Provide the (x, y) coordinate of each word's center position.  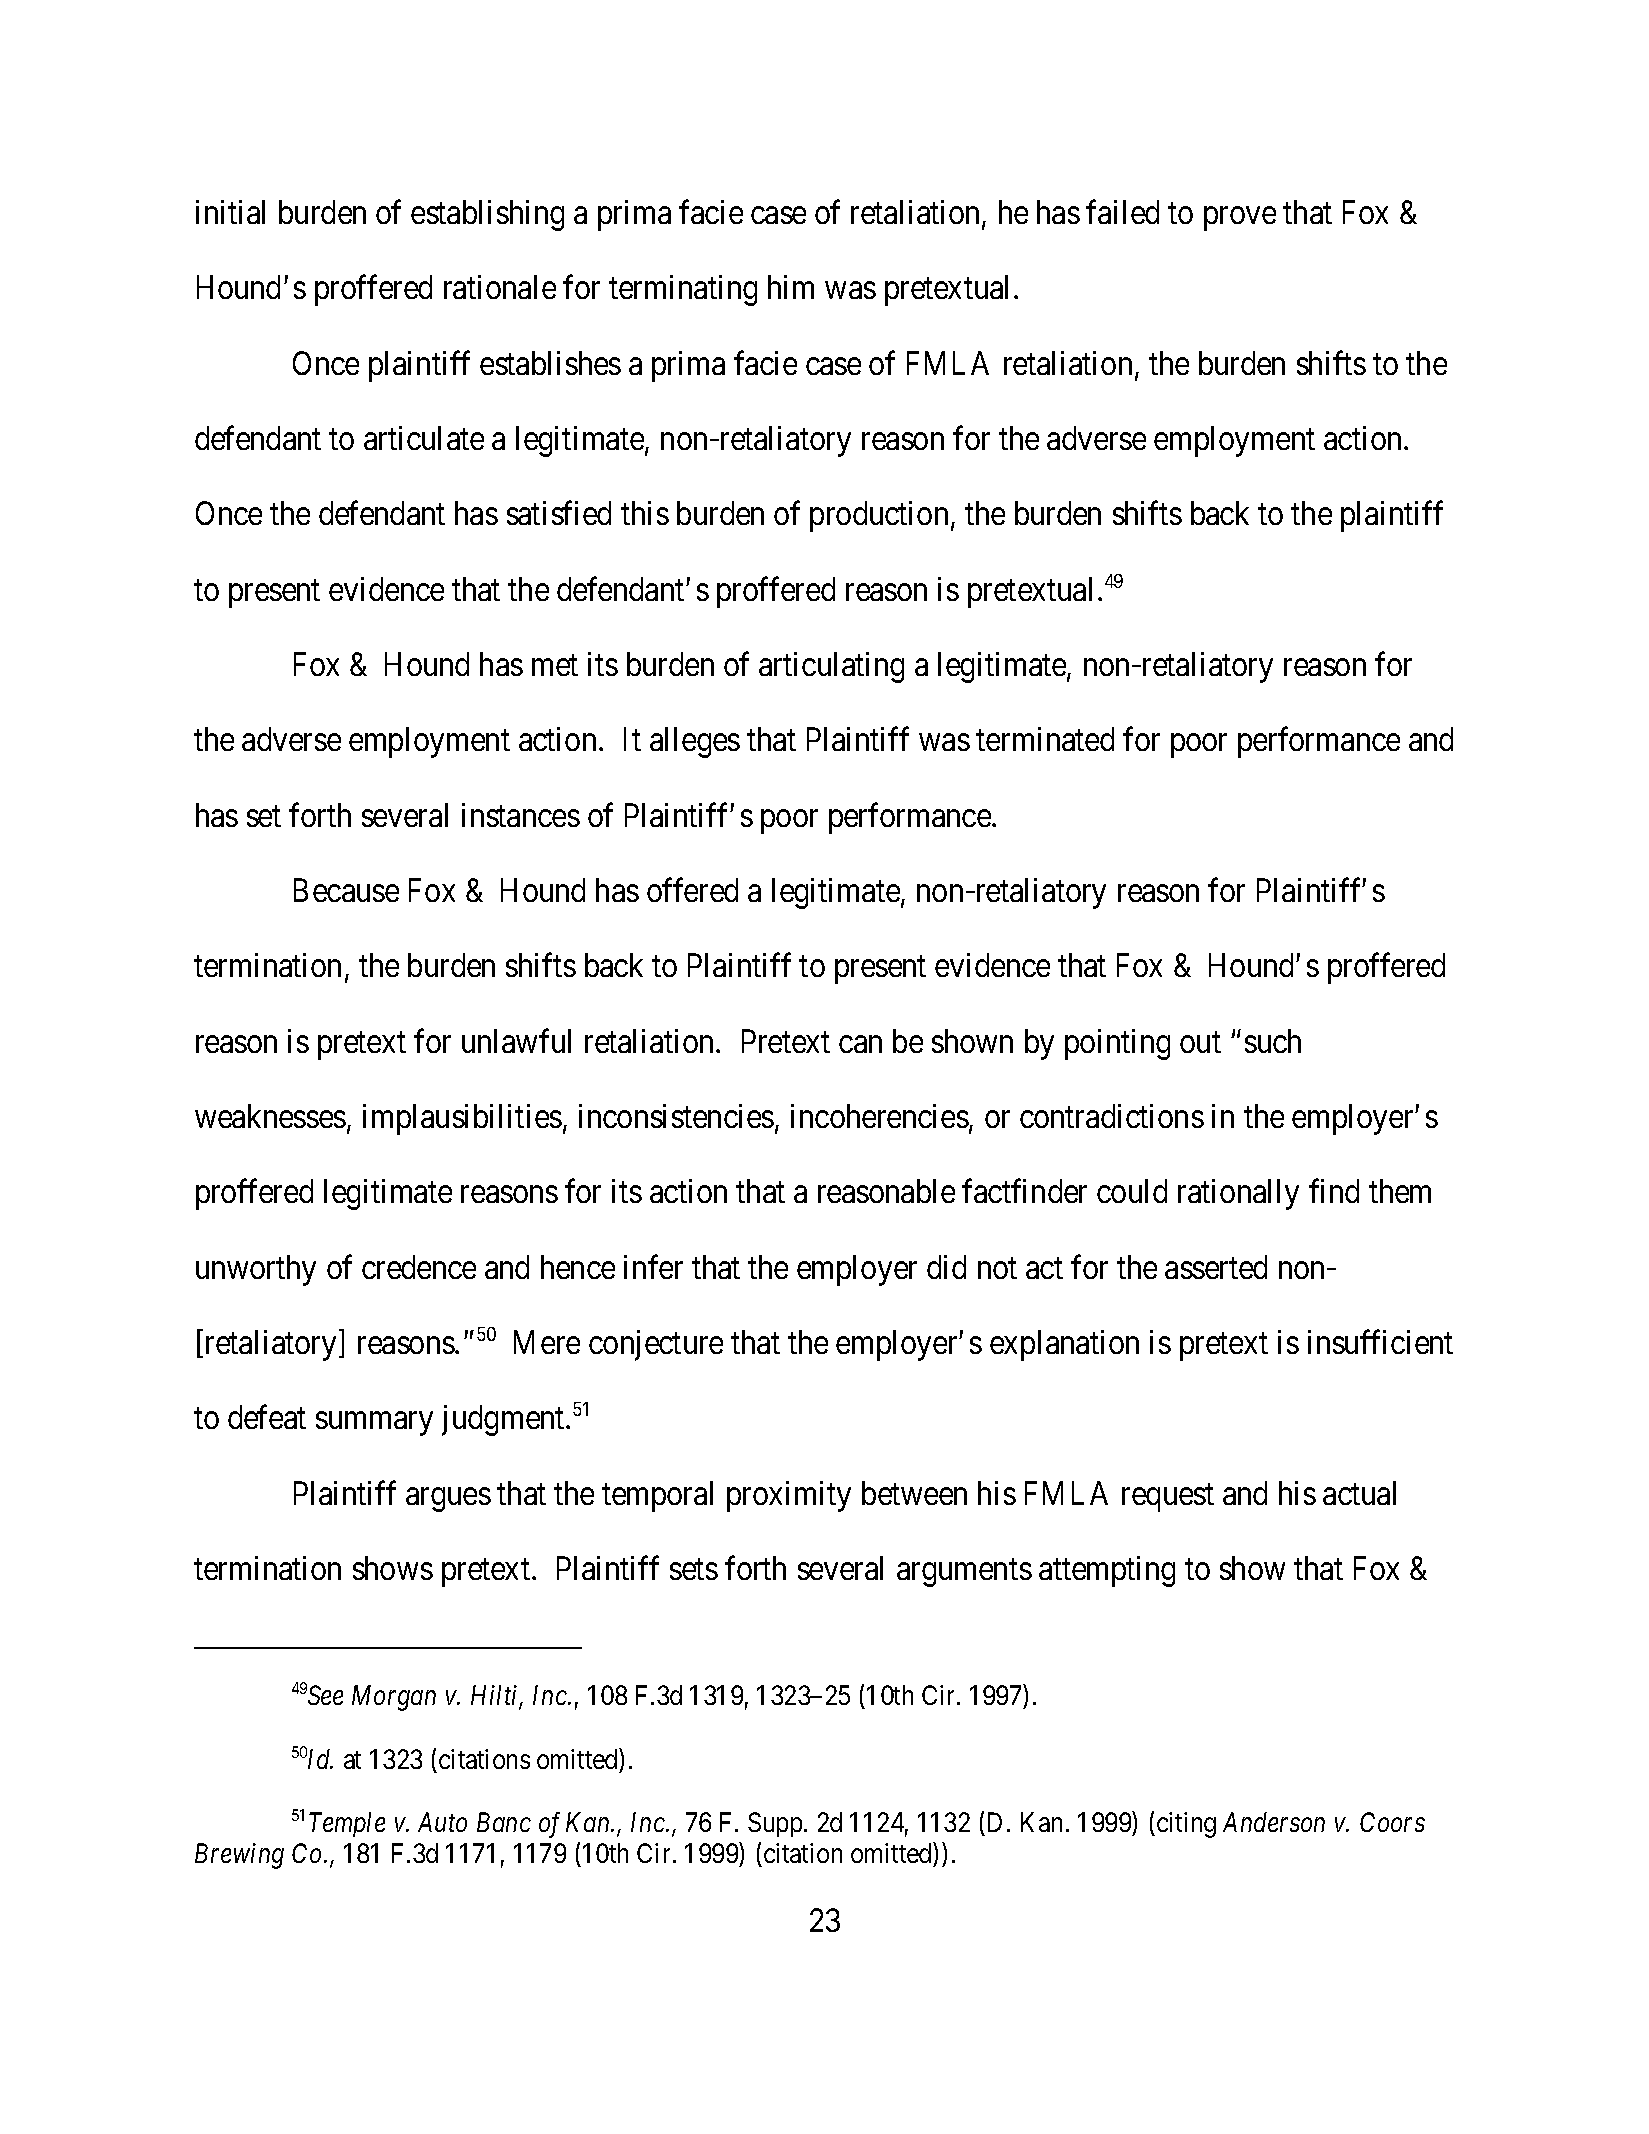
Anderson (1274, 1822)
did (946, 1267)
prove (1240, 219)
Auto (442, 1822)
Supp (775, 1824)
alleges (695, 742)
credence (419, 1267)
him (791, 287)
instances (521, 815)
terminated (1045, 739)
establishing (487, 215)
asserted (1216, 1267)
